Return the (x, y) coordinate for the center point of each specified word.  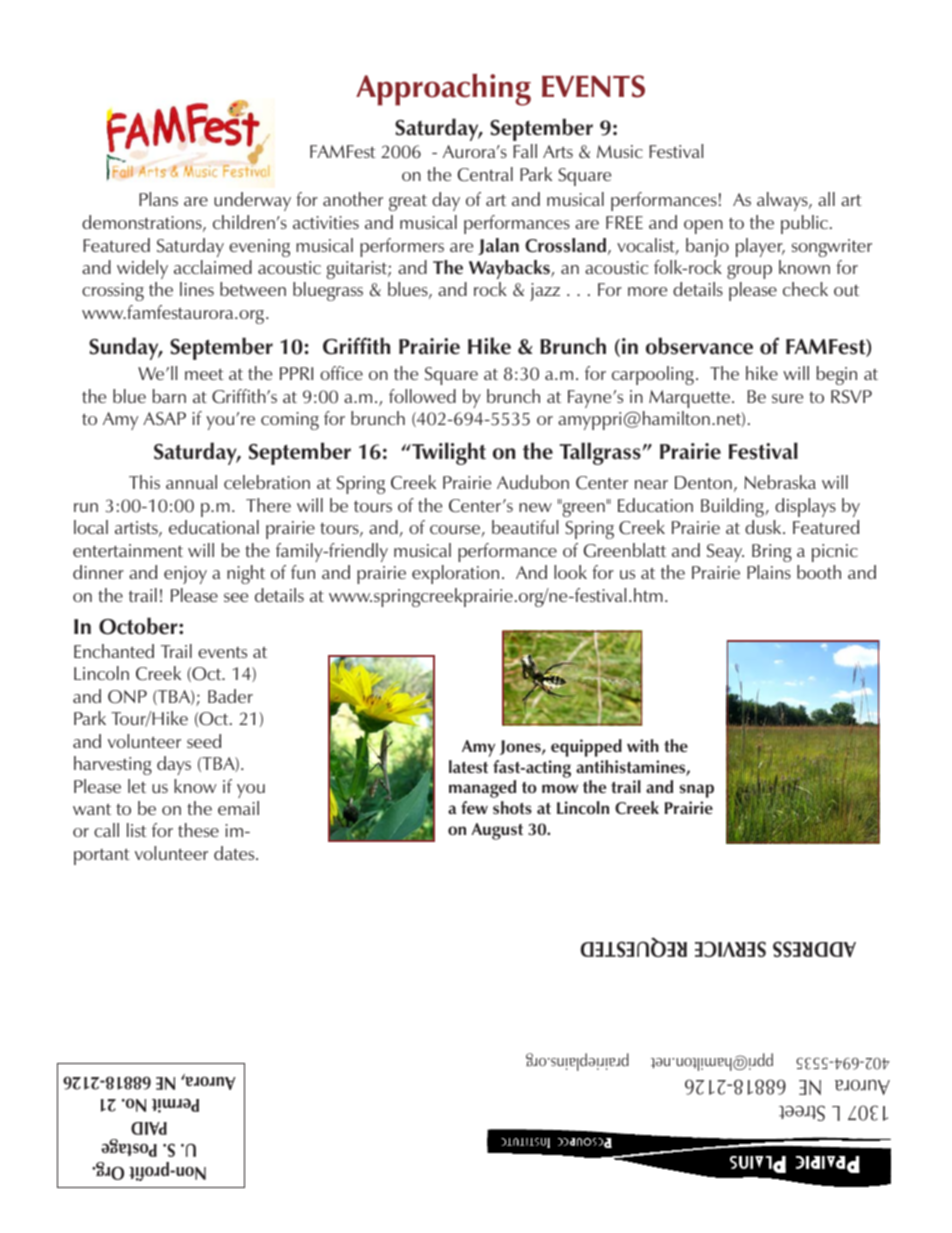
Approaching (443, 90)
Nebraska (780, 482)
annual (191, 482)
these (198, 830)
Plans (158, 199)
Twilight (448, 453)
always (783, 201)
